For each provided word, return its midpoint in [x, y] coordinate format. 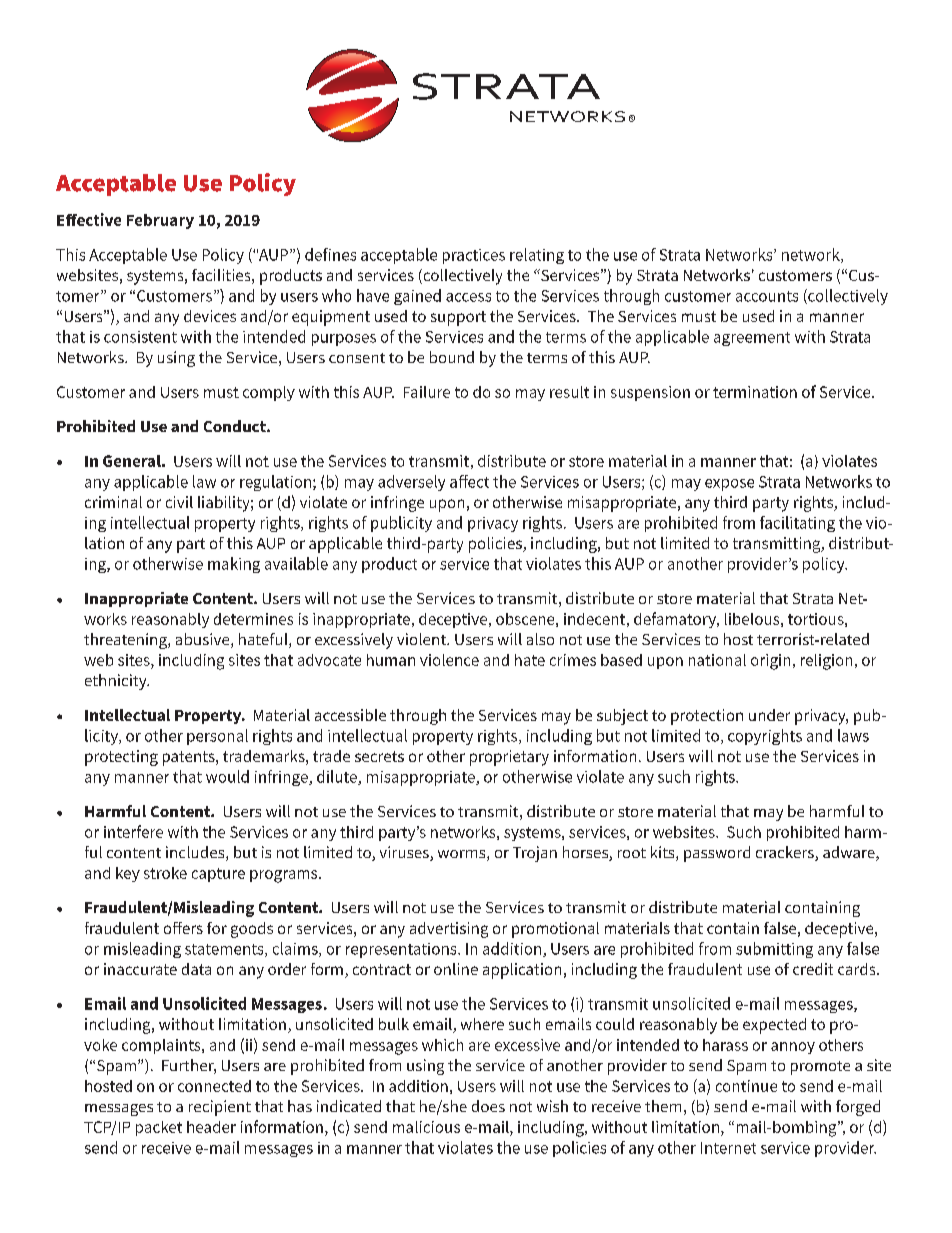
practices [474, 256]
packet [159, 1128]
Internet [728, 1148]
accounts [767, 296]
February [160, 221]
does [488, 1106]
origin [770, 662]
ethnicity [117, 682]
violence [449, 660]
